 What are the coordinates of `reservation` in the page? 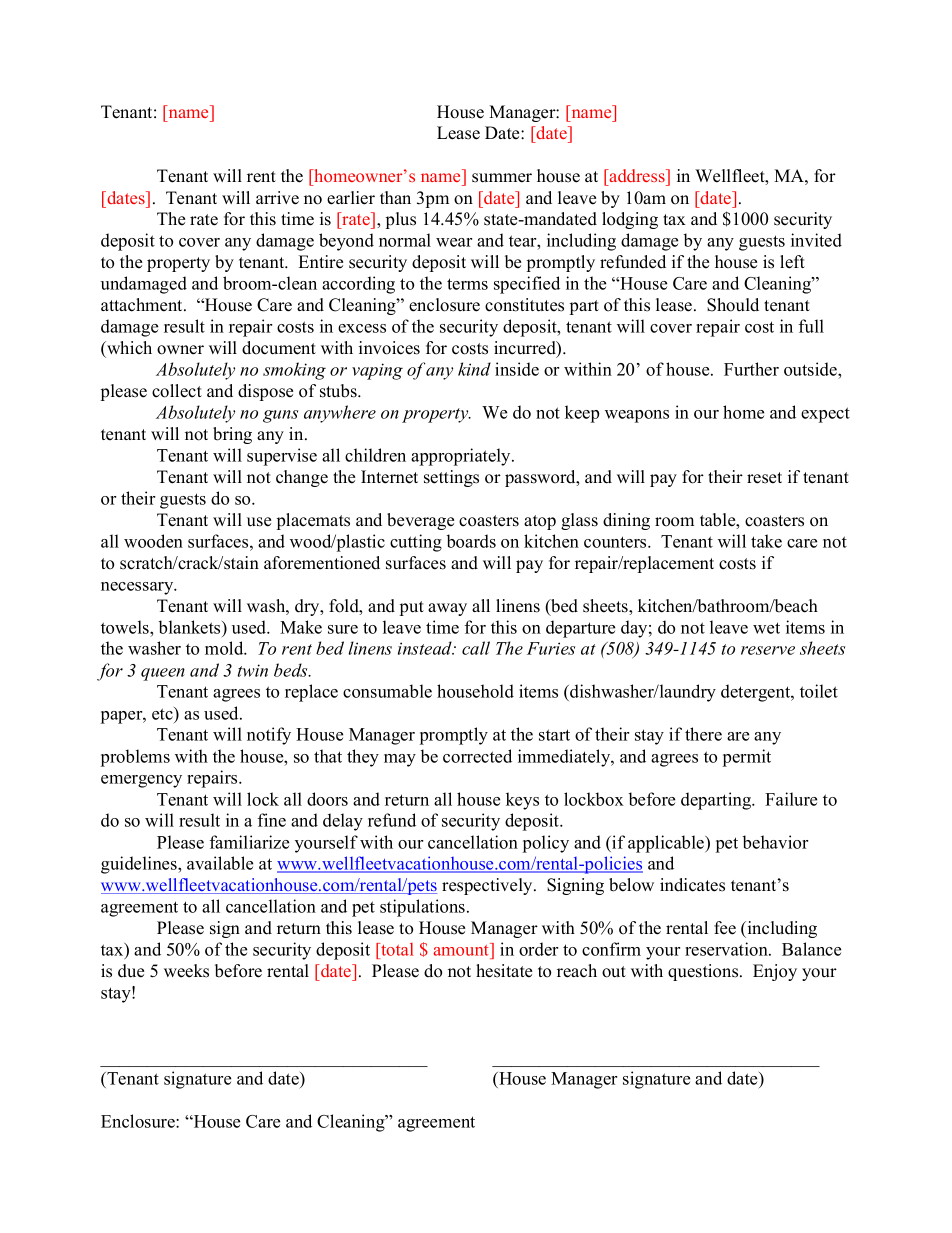 It's located at (727, 949).
